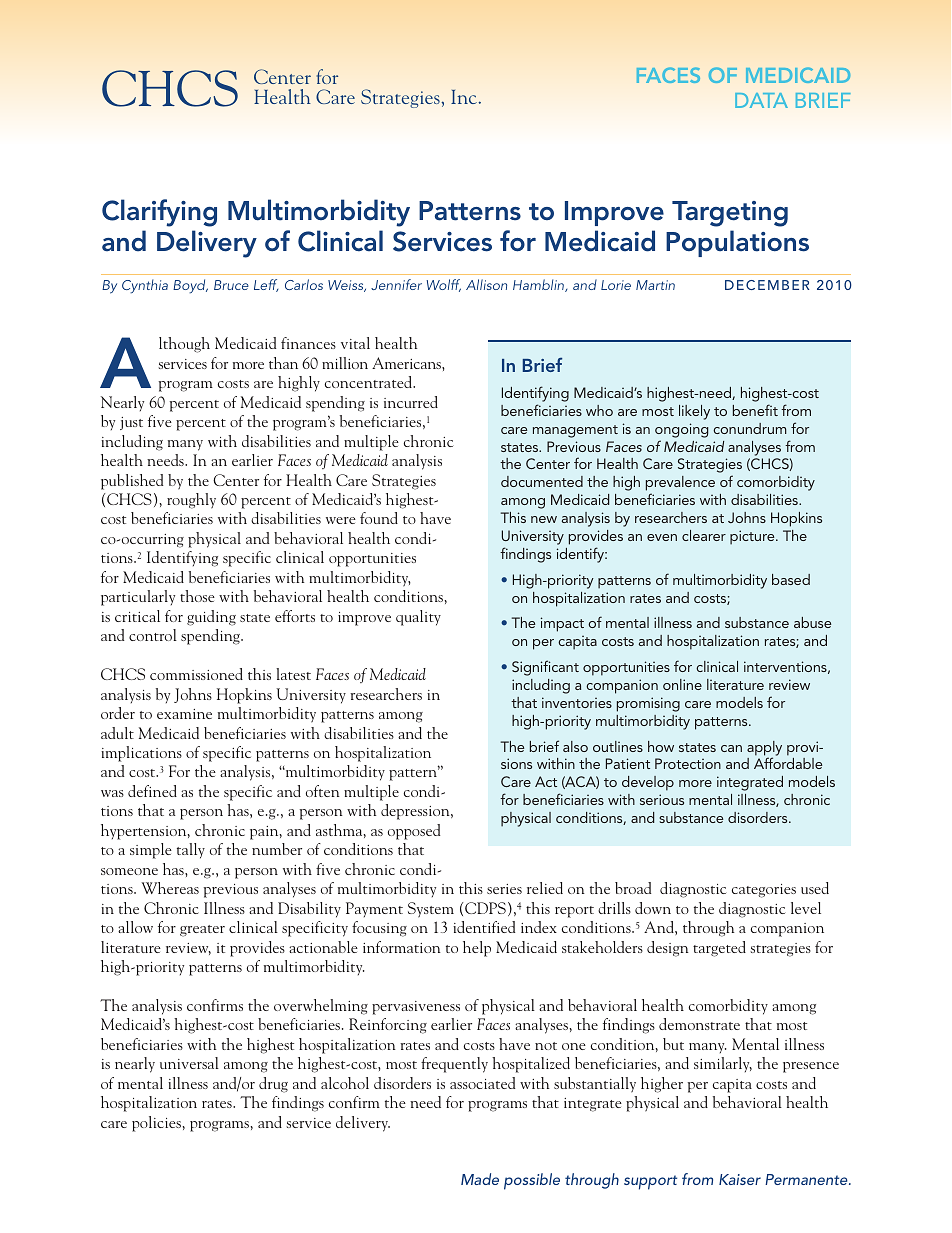 This screenshot has width=952, height=1233. I want to click on quality, so click(418, 618).
